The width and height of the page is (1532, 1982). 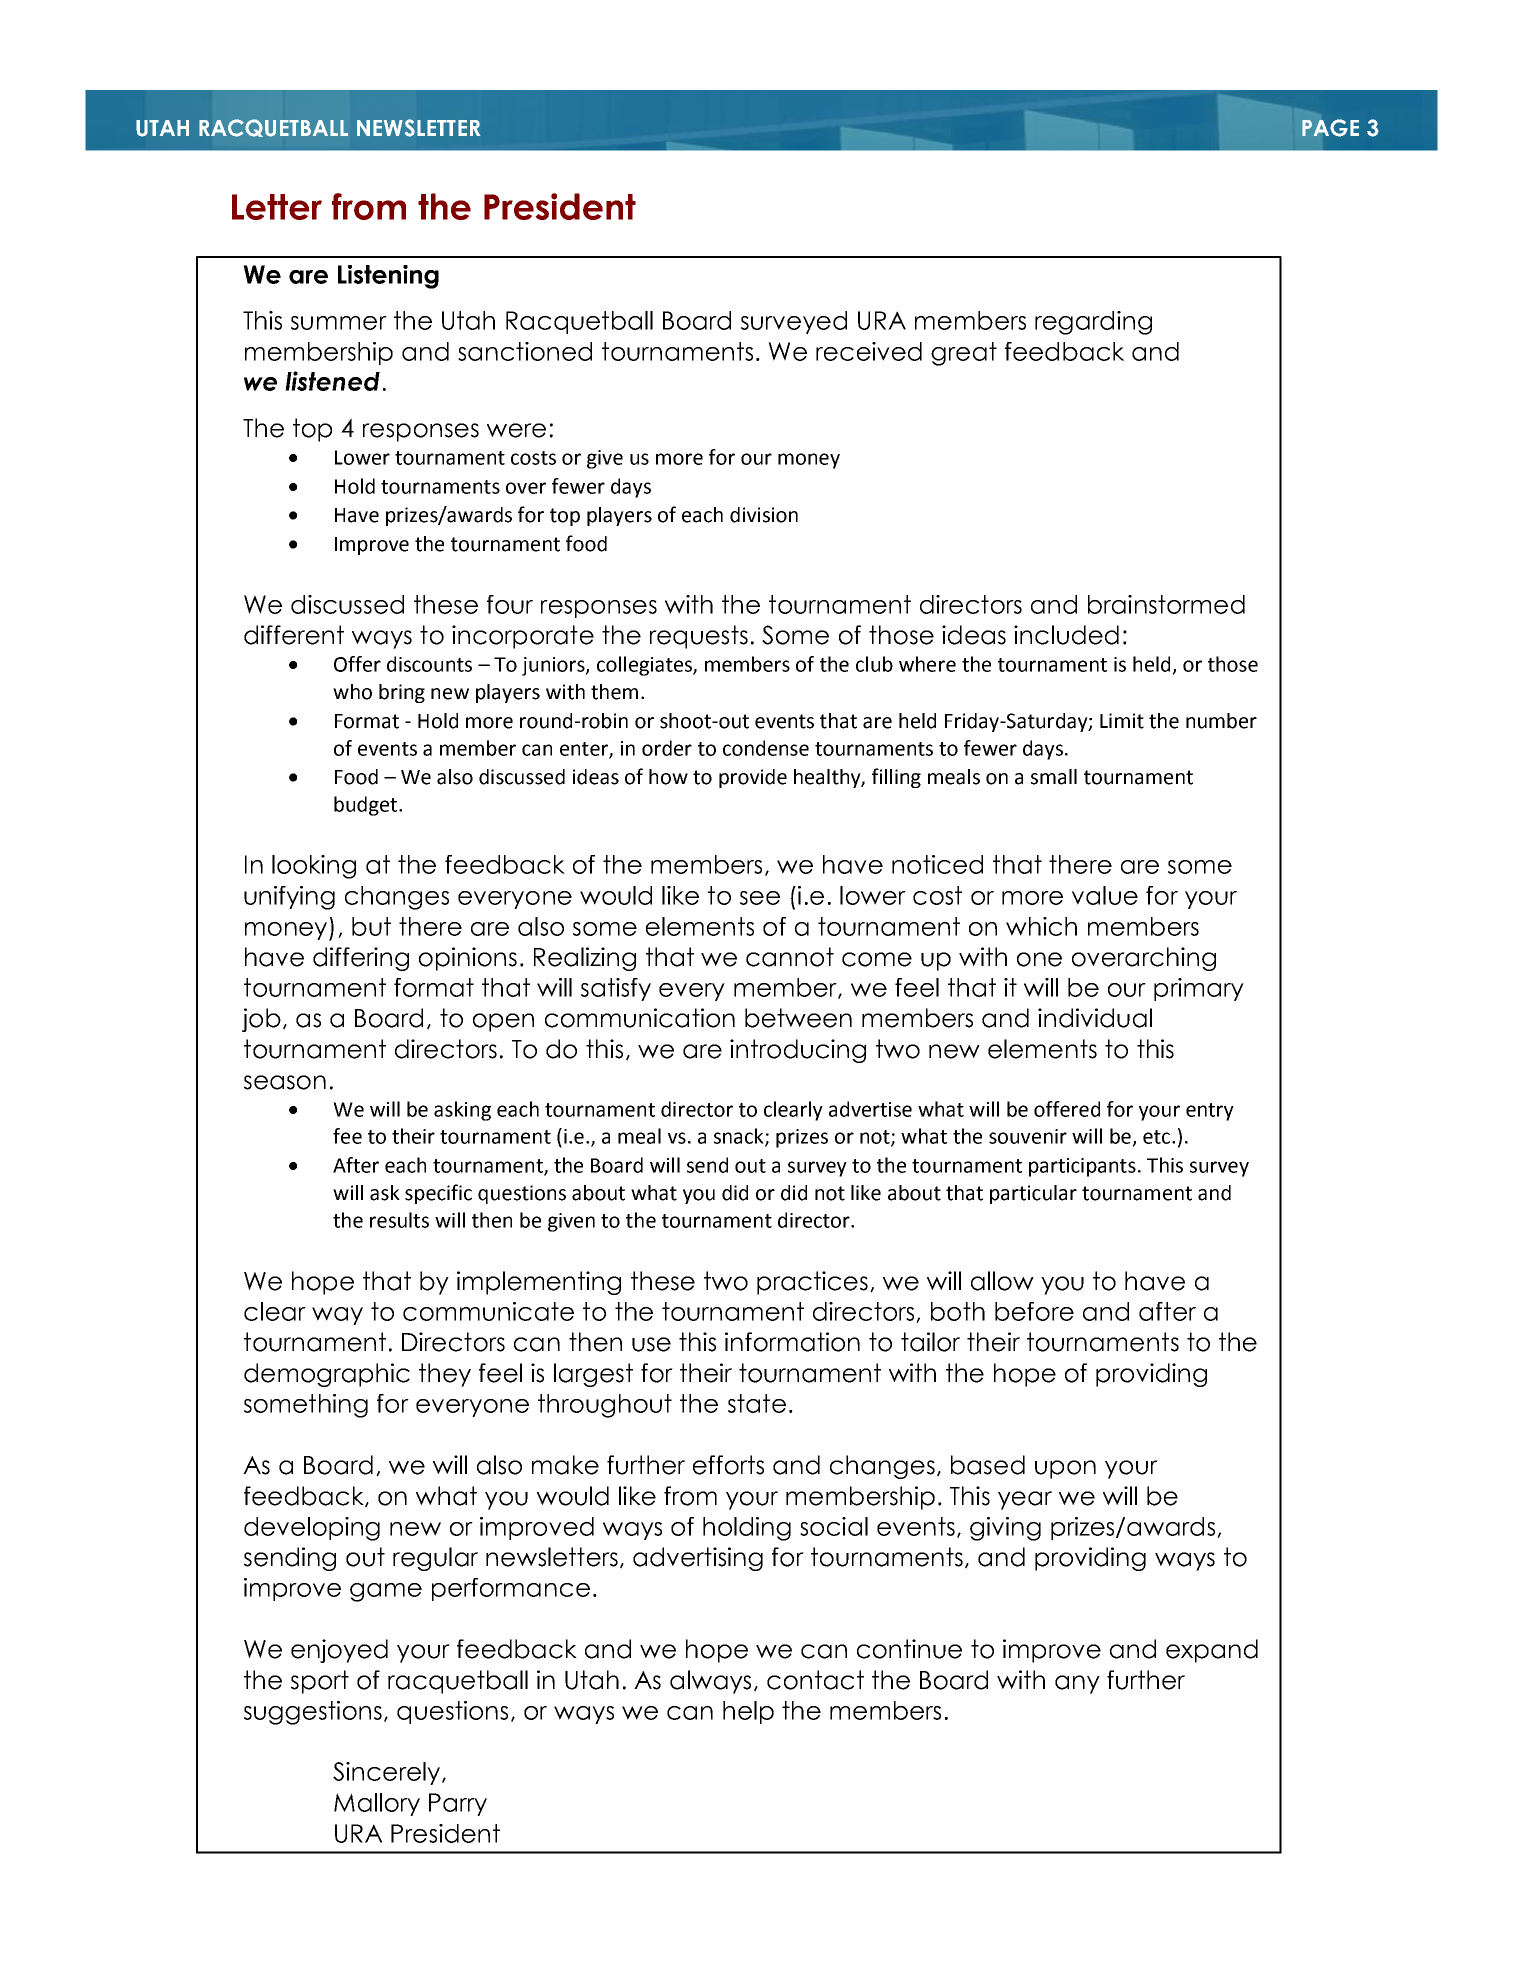 I want to click on received, so click(x=869, y=351).
